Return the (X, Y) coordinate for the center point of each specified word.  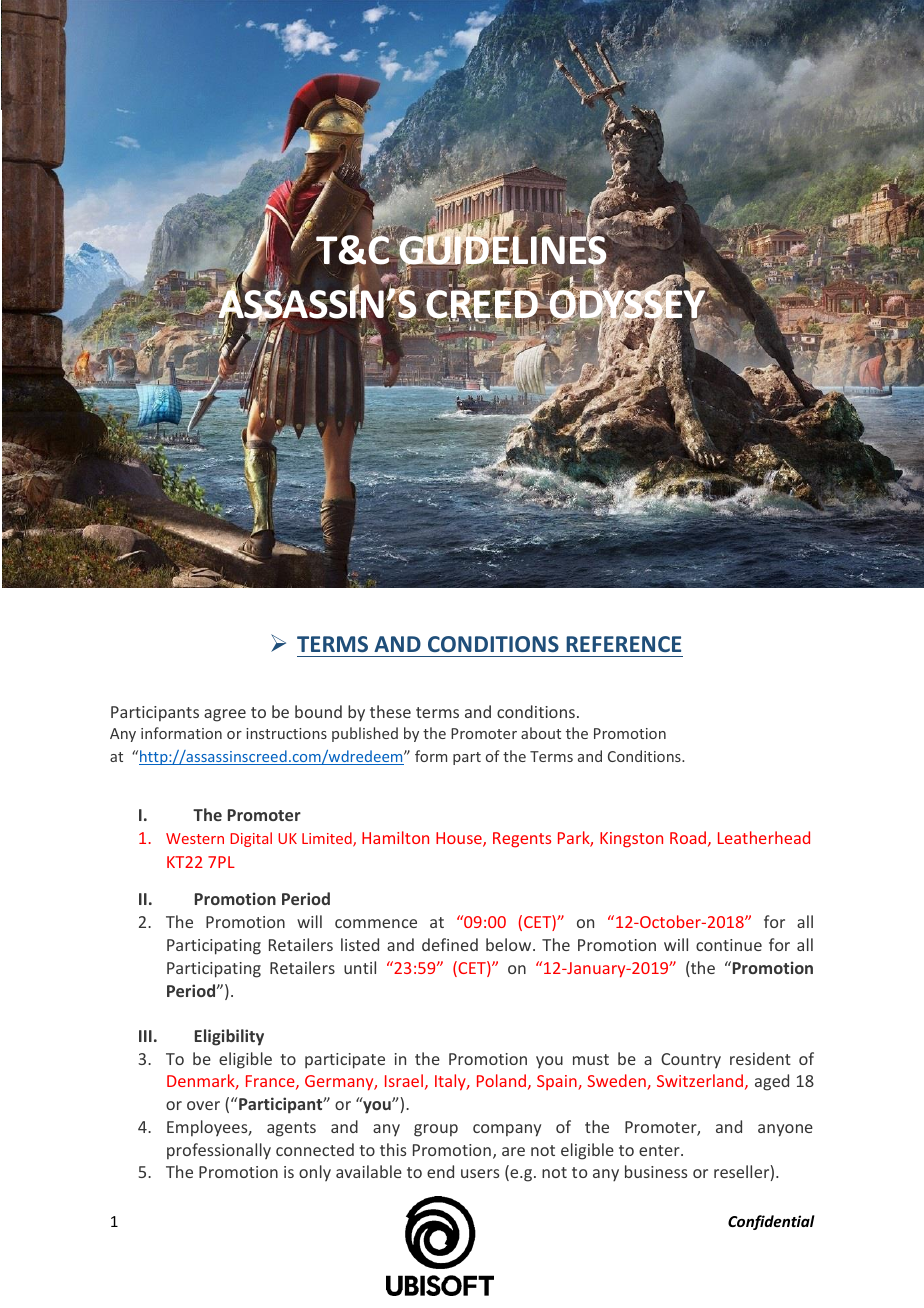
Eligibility (229, 1037)
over (203, 1105)
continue (729, 945)
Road (688, 837)
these (390, 711)
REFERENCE (623, 644)
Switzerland (700, 1080)
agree (225, 715)
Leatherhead (764, 837)
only (315, 1173)
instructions (286, 733)
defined (450, 944)
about (541, 733)
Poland (501, 1080)
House (460, 839)
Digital (251, 839)
